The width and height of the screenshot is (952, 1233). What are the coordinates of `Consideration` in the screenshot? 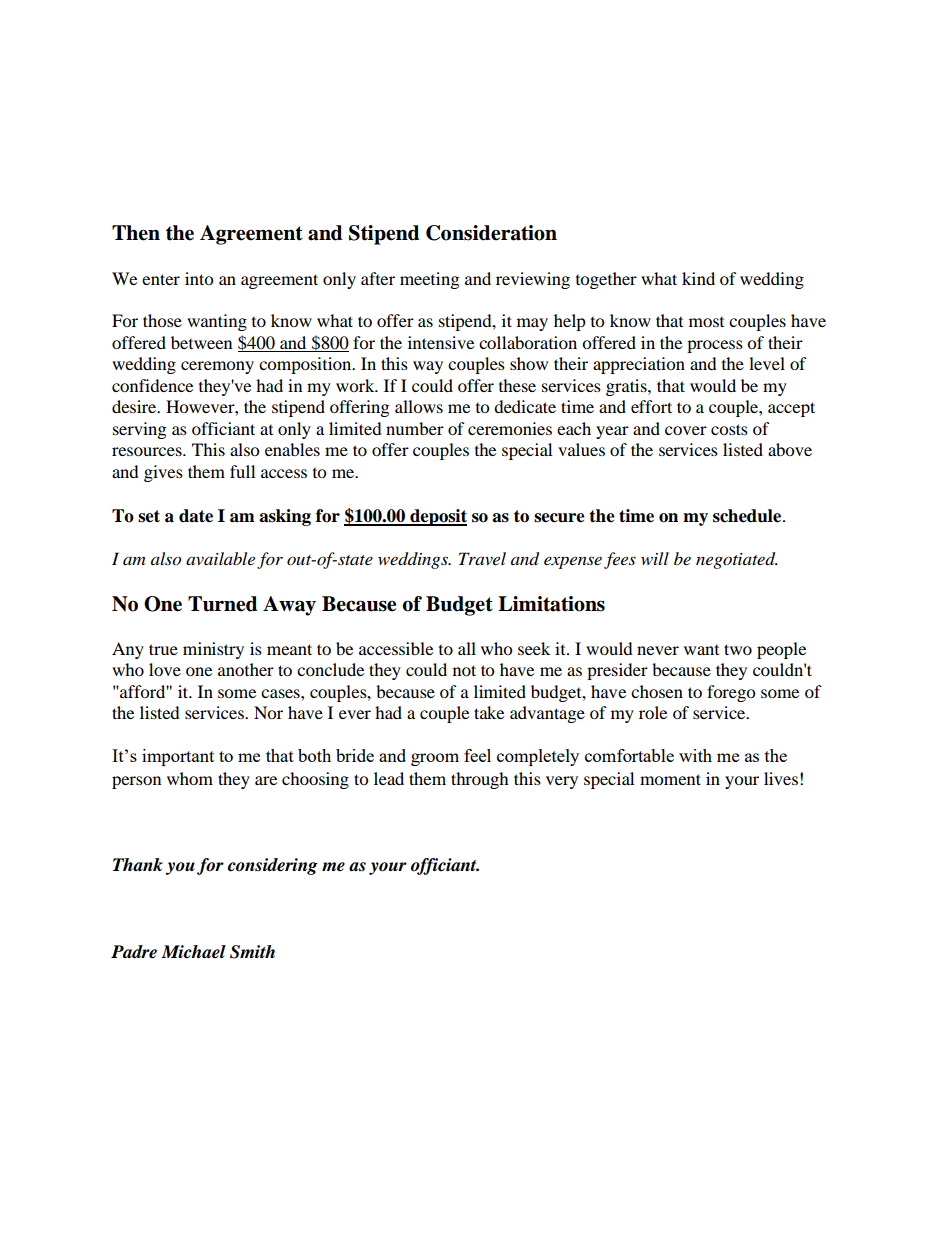 It's located at (491, 233).
